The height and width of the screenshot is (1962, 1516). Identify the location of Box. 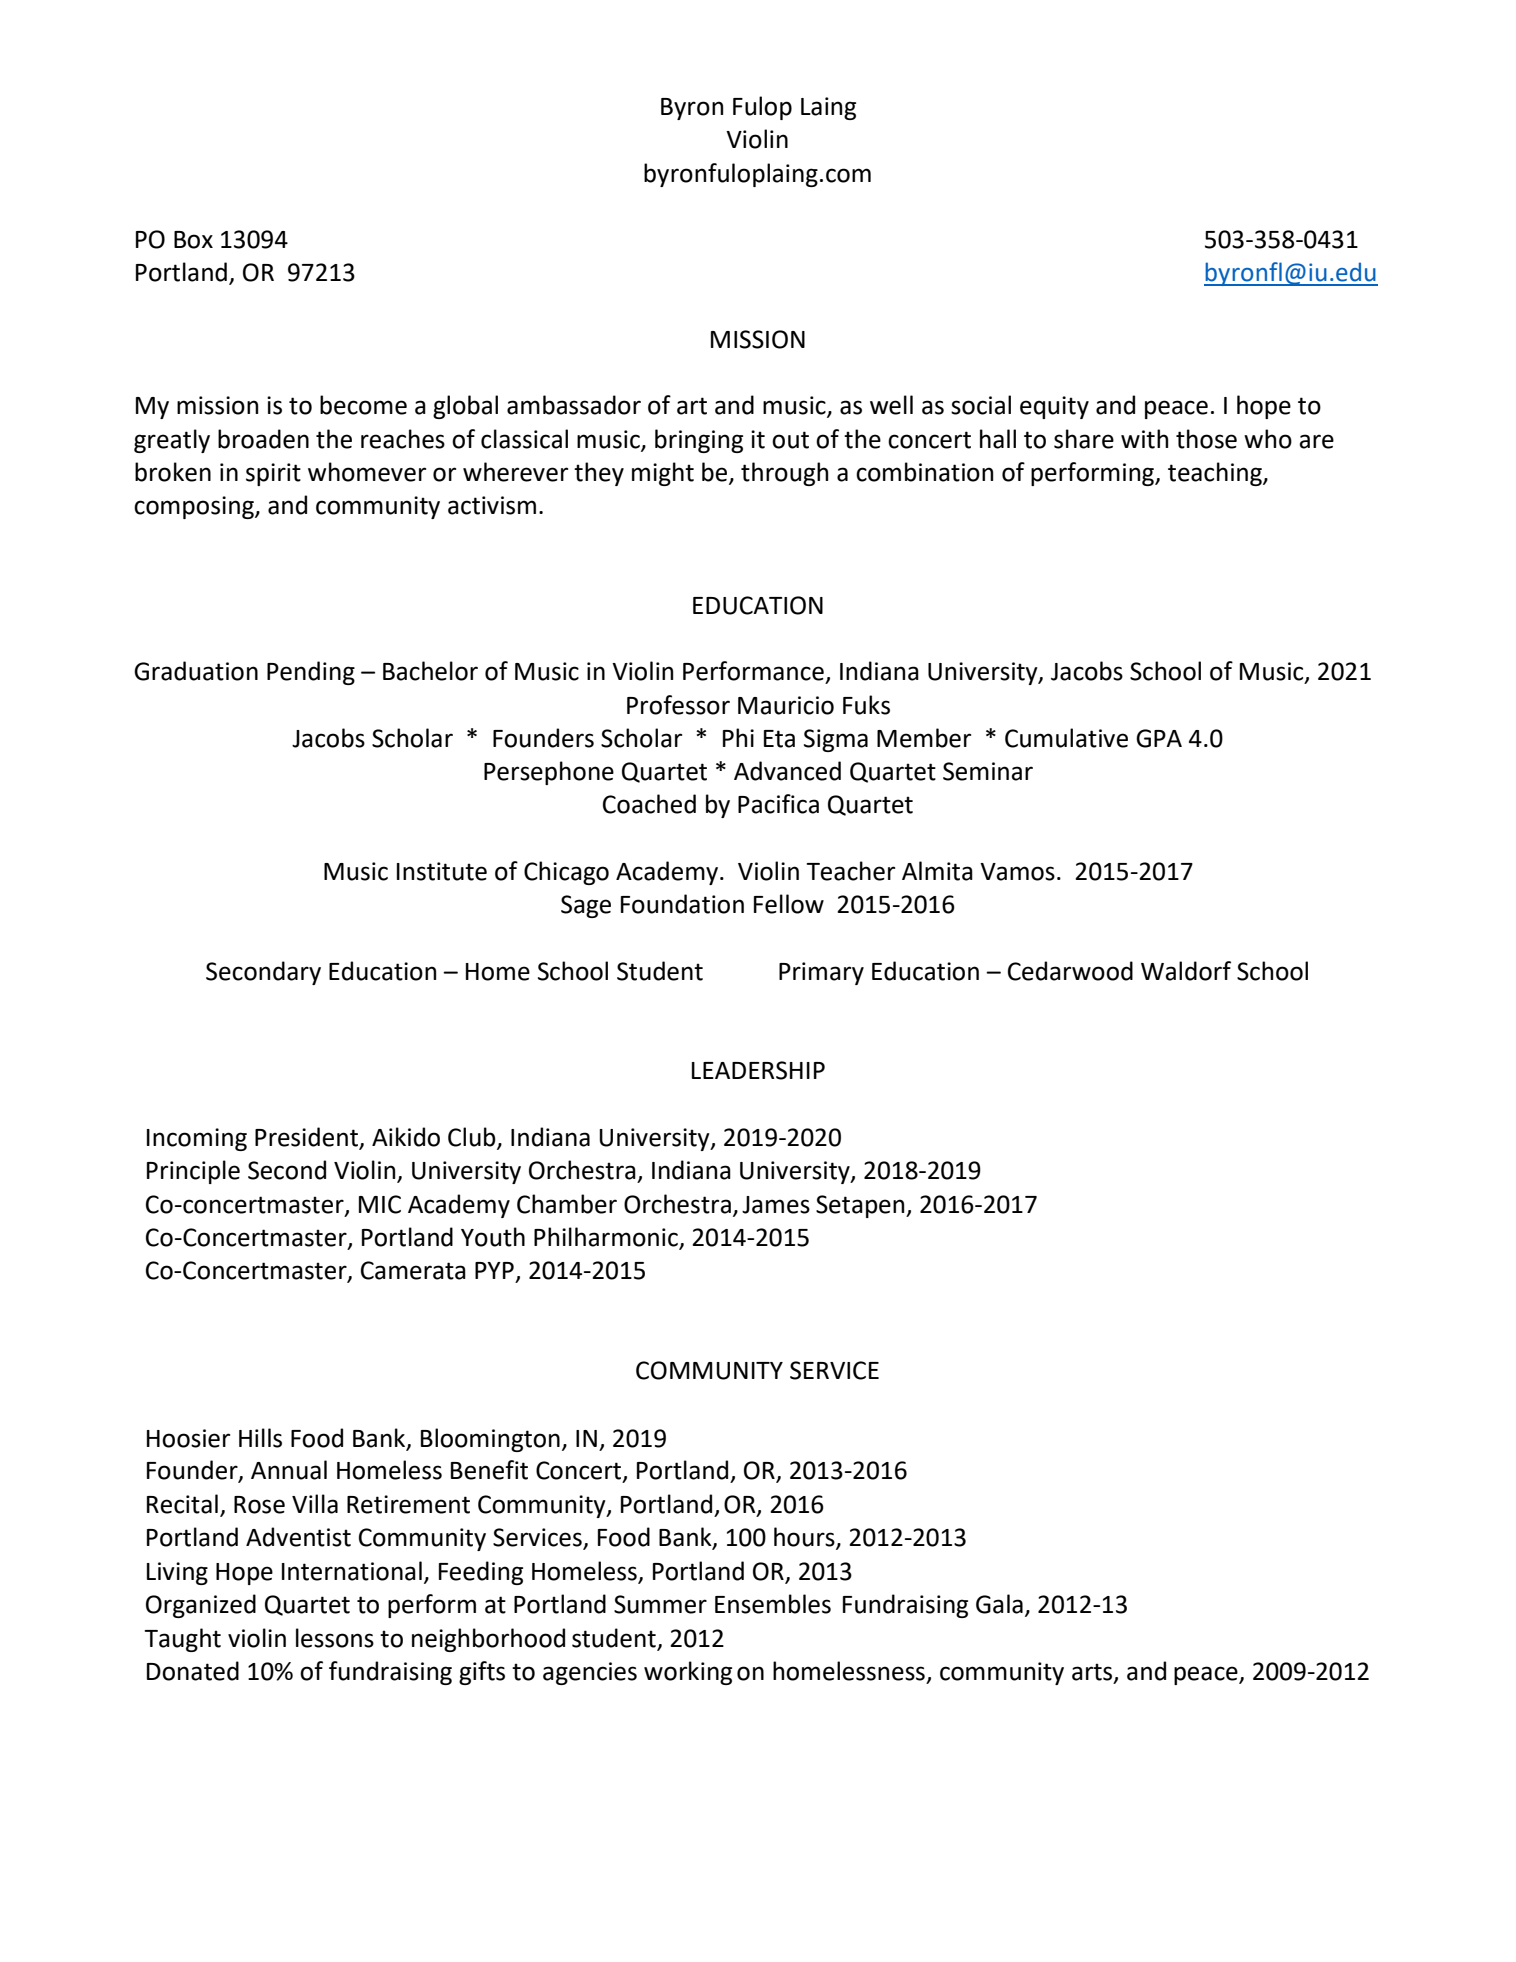
(193, 240).
